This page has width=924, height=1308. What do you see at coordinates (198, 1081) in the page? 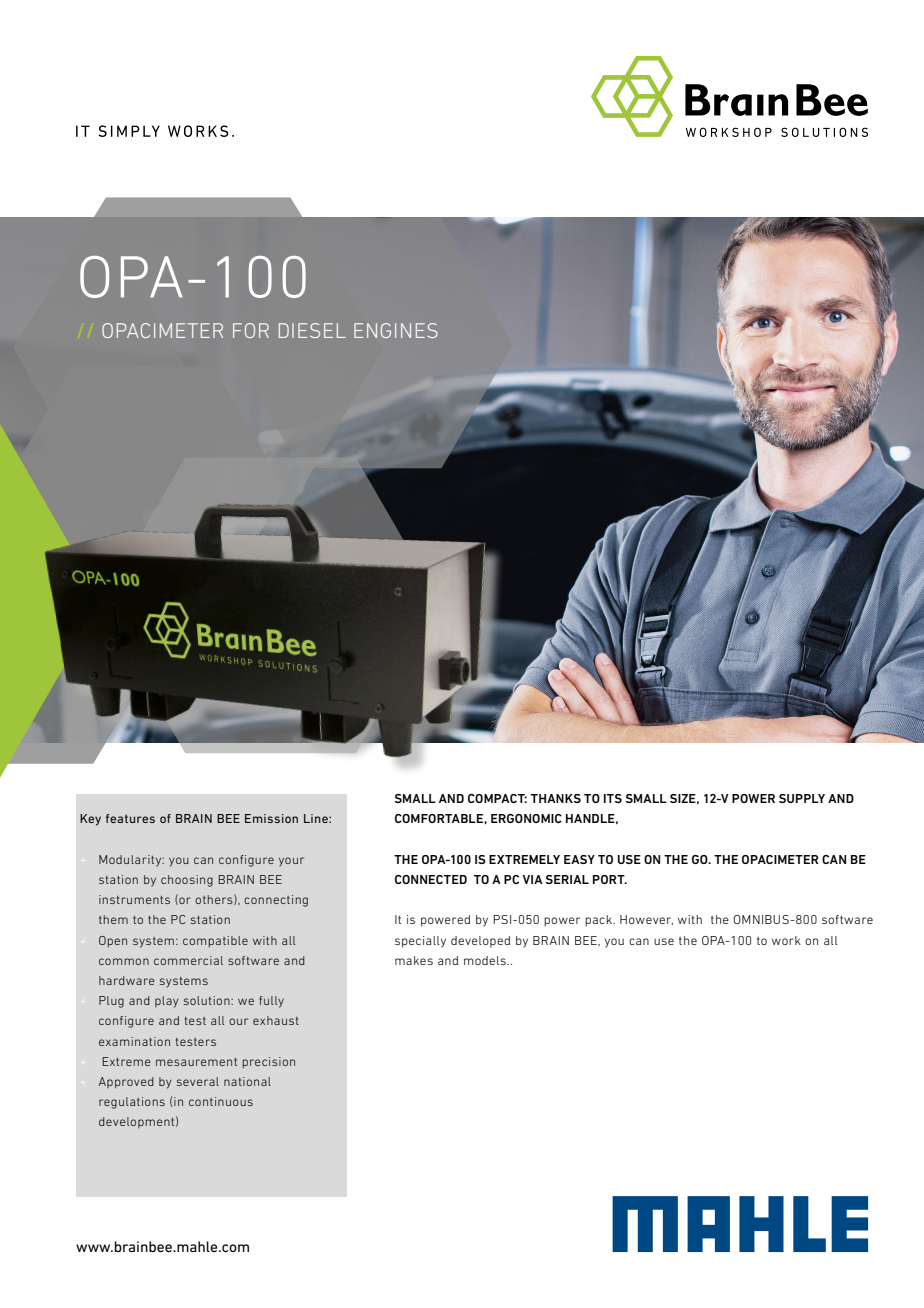
I see `several` at bounding box center [198, 1081].
